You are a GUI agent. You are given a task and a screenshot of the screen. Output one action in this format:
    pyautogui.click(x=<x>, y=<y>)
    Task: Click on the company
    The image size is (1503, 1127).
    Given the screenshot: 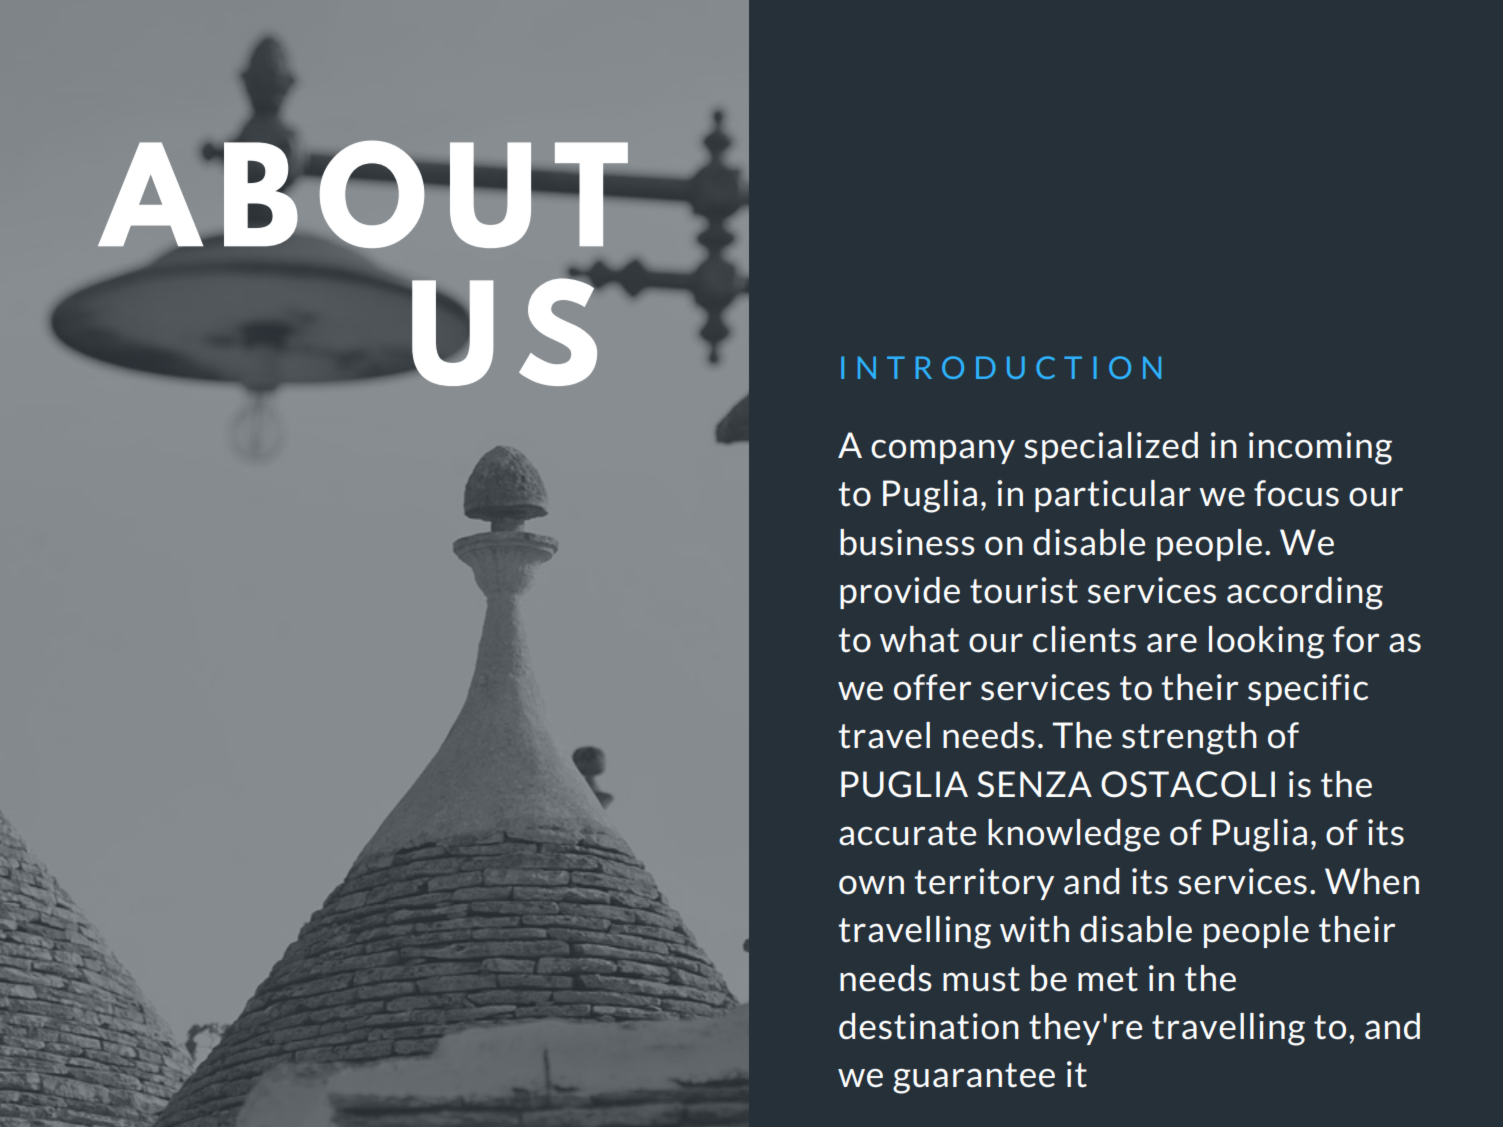 What is the action you would take?
    pyautogui.click(x=943, y=451)
